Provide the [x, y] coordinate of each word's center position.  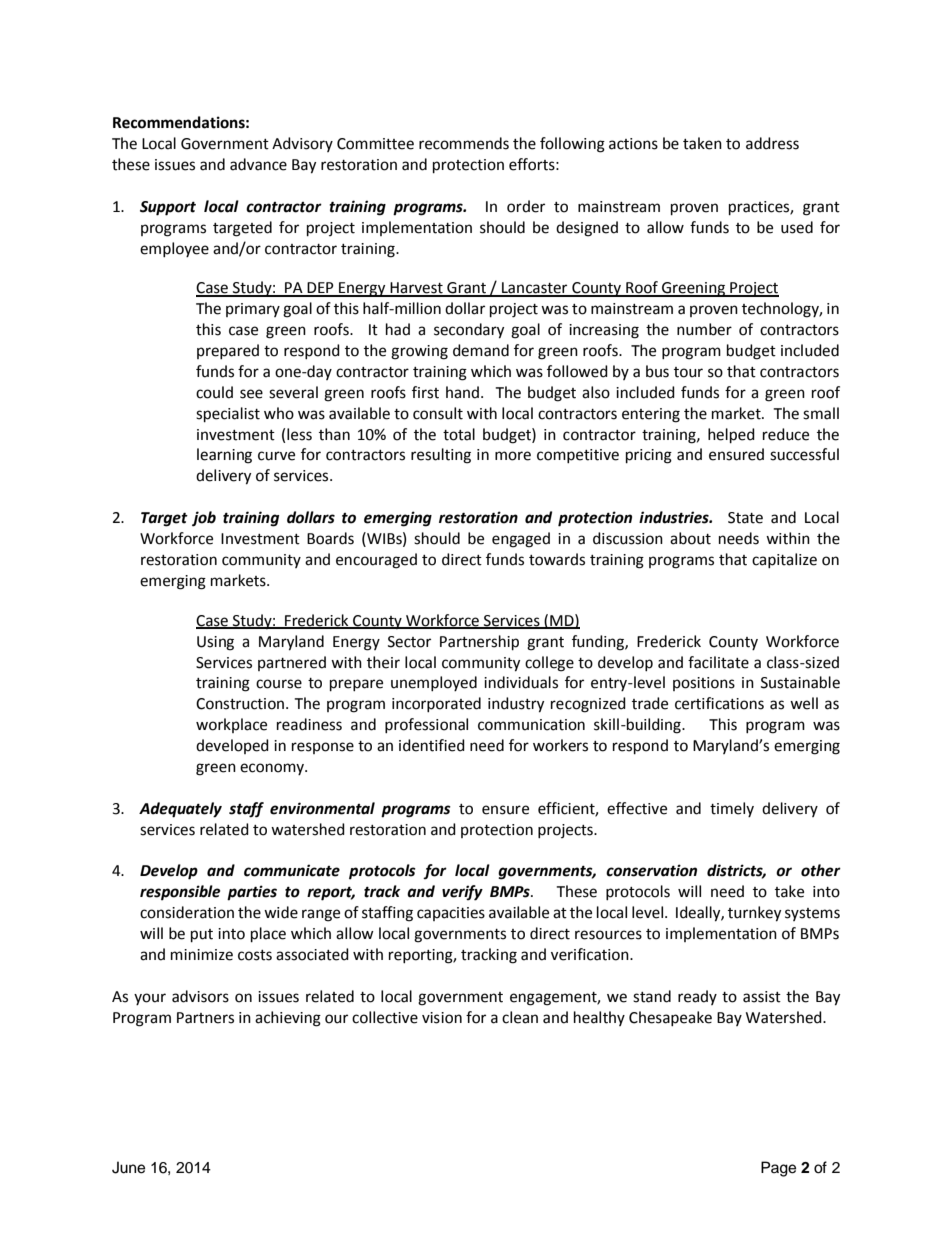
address [772, 143]
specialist [228, 415]
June [128, 1167]
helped [731, 436]
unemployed [434, 683]
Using [215, 643]
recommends [464, 143]
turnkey [754, 914]
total [459, 434]
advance [258, 164]
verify [462, 893]
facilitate [718, 662]
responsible [180, 893]
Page [778, 1169]
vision [442, 1018]
